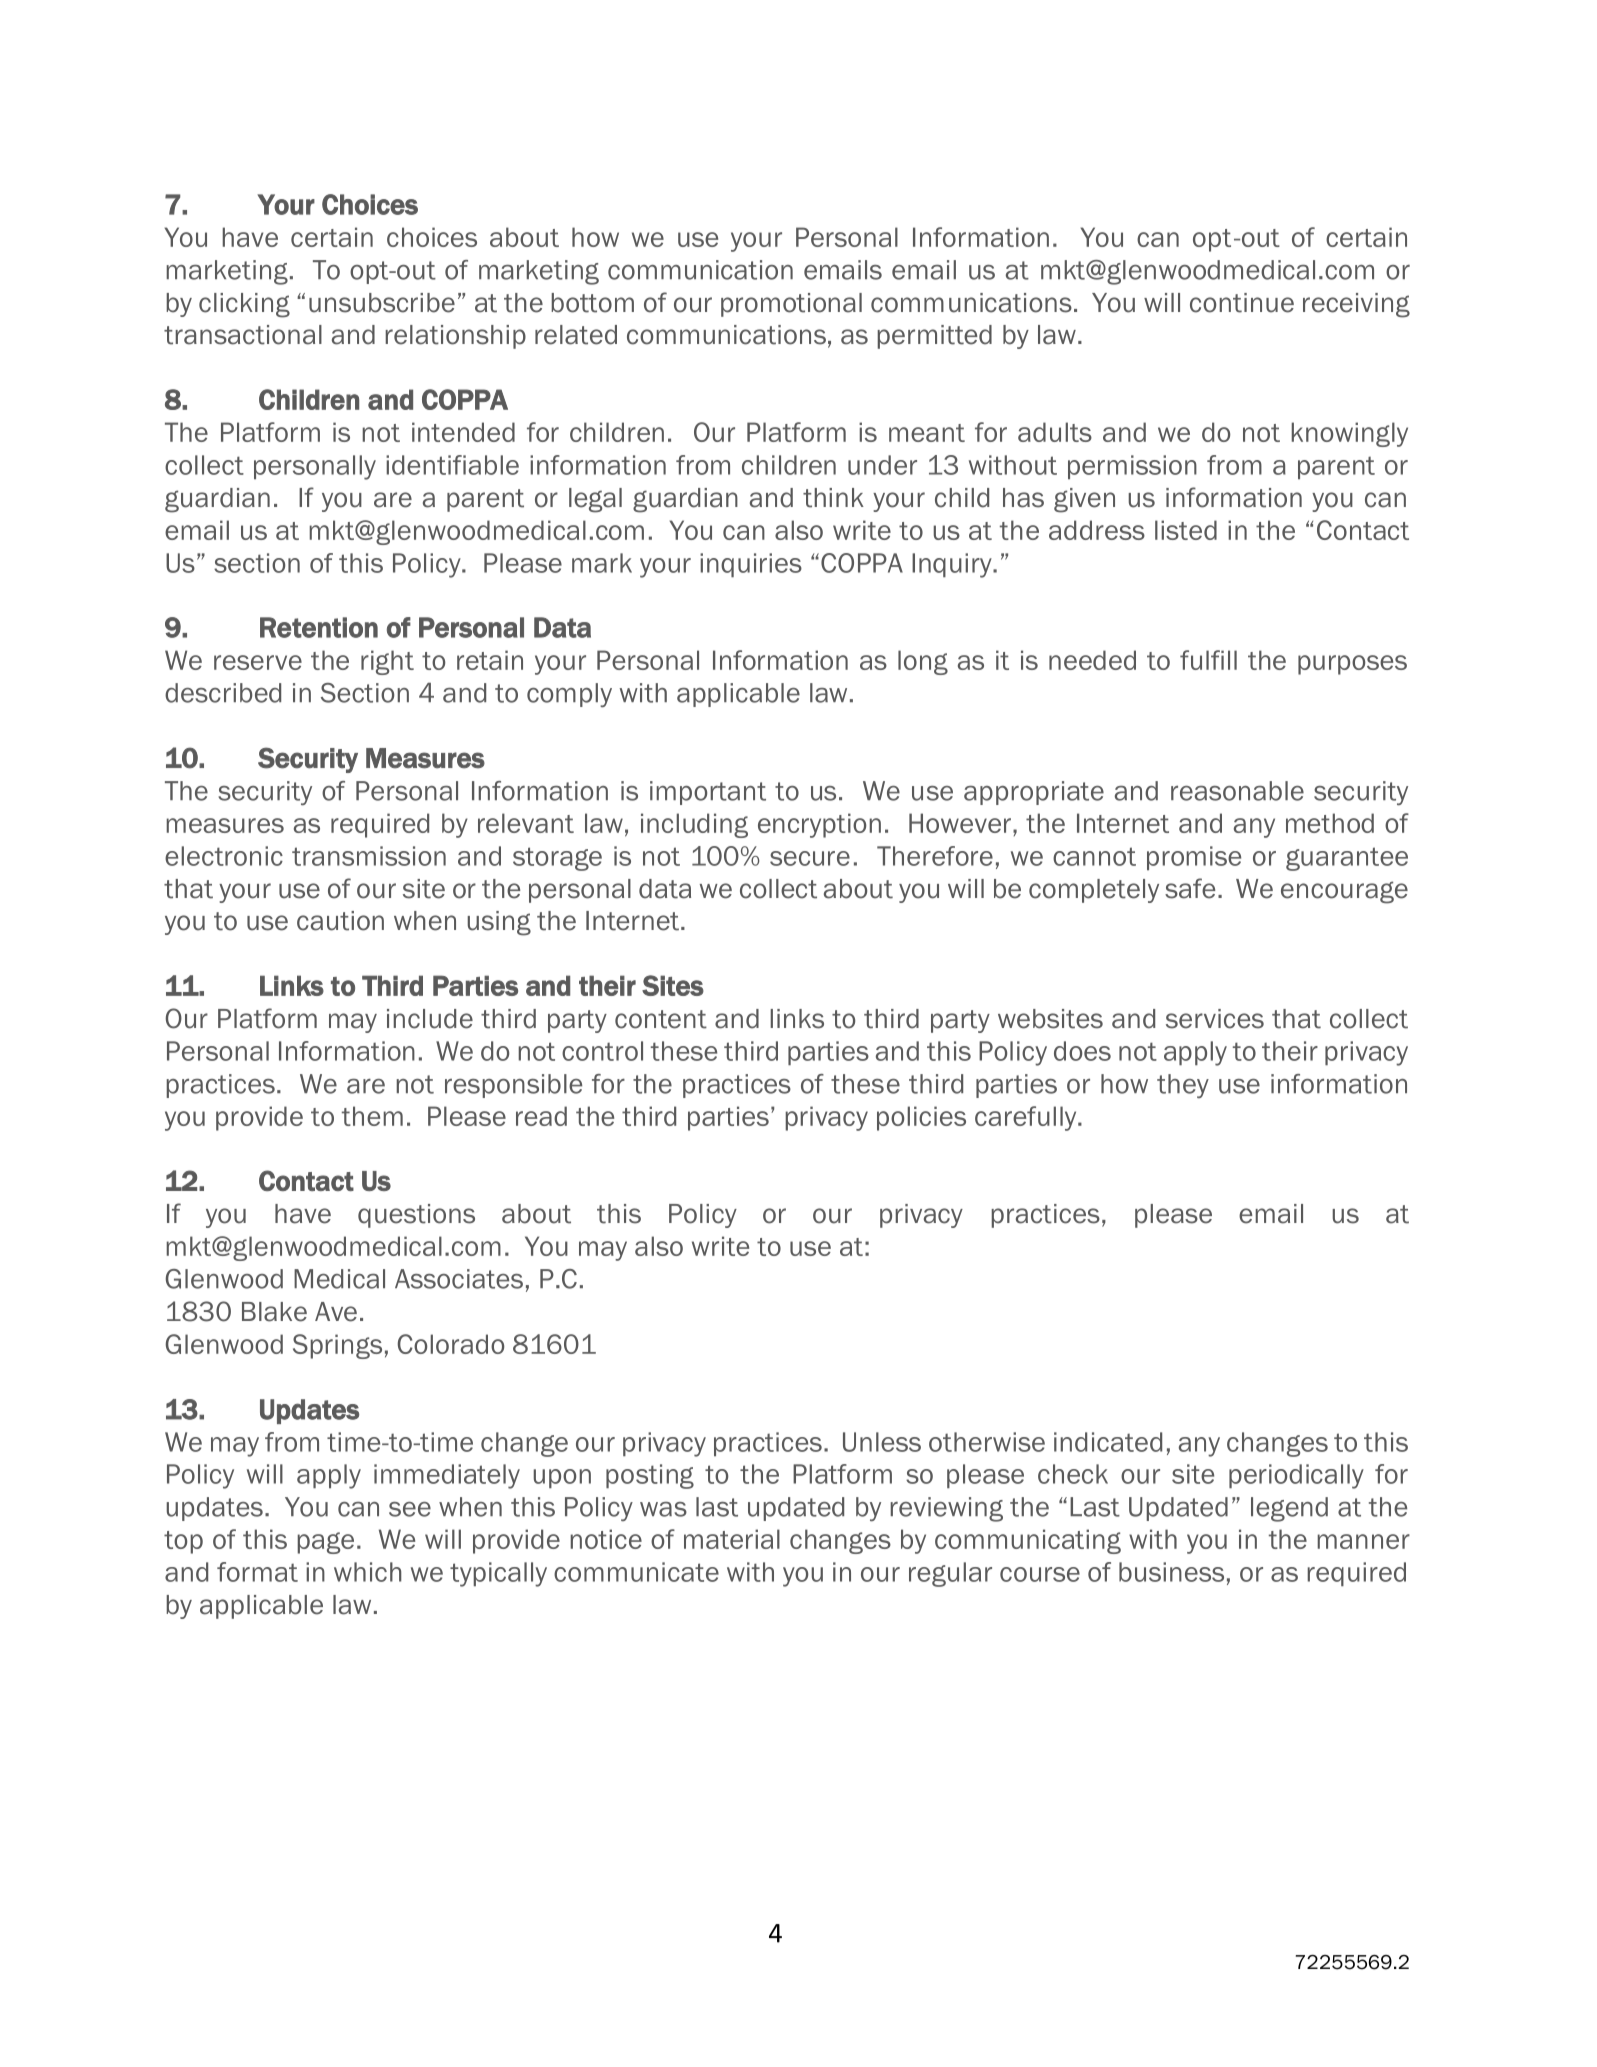 Image resolution: width=1597 pixels, height=2067 pixels. What do you see at coordinates (1183, 1086) in the page?
I see `they` at bounding box center [1183, 1086].
